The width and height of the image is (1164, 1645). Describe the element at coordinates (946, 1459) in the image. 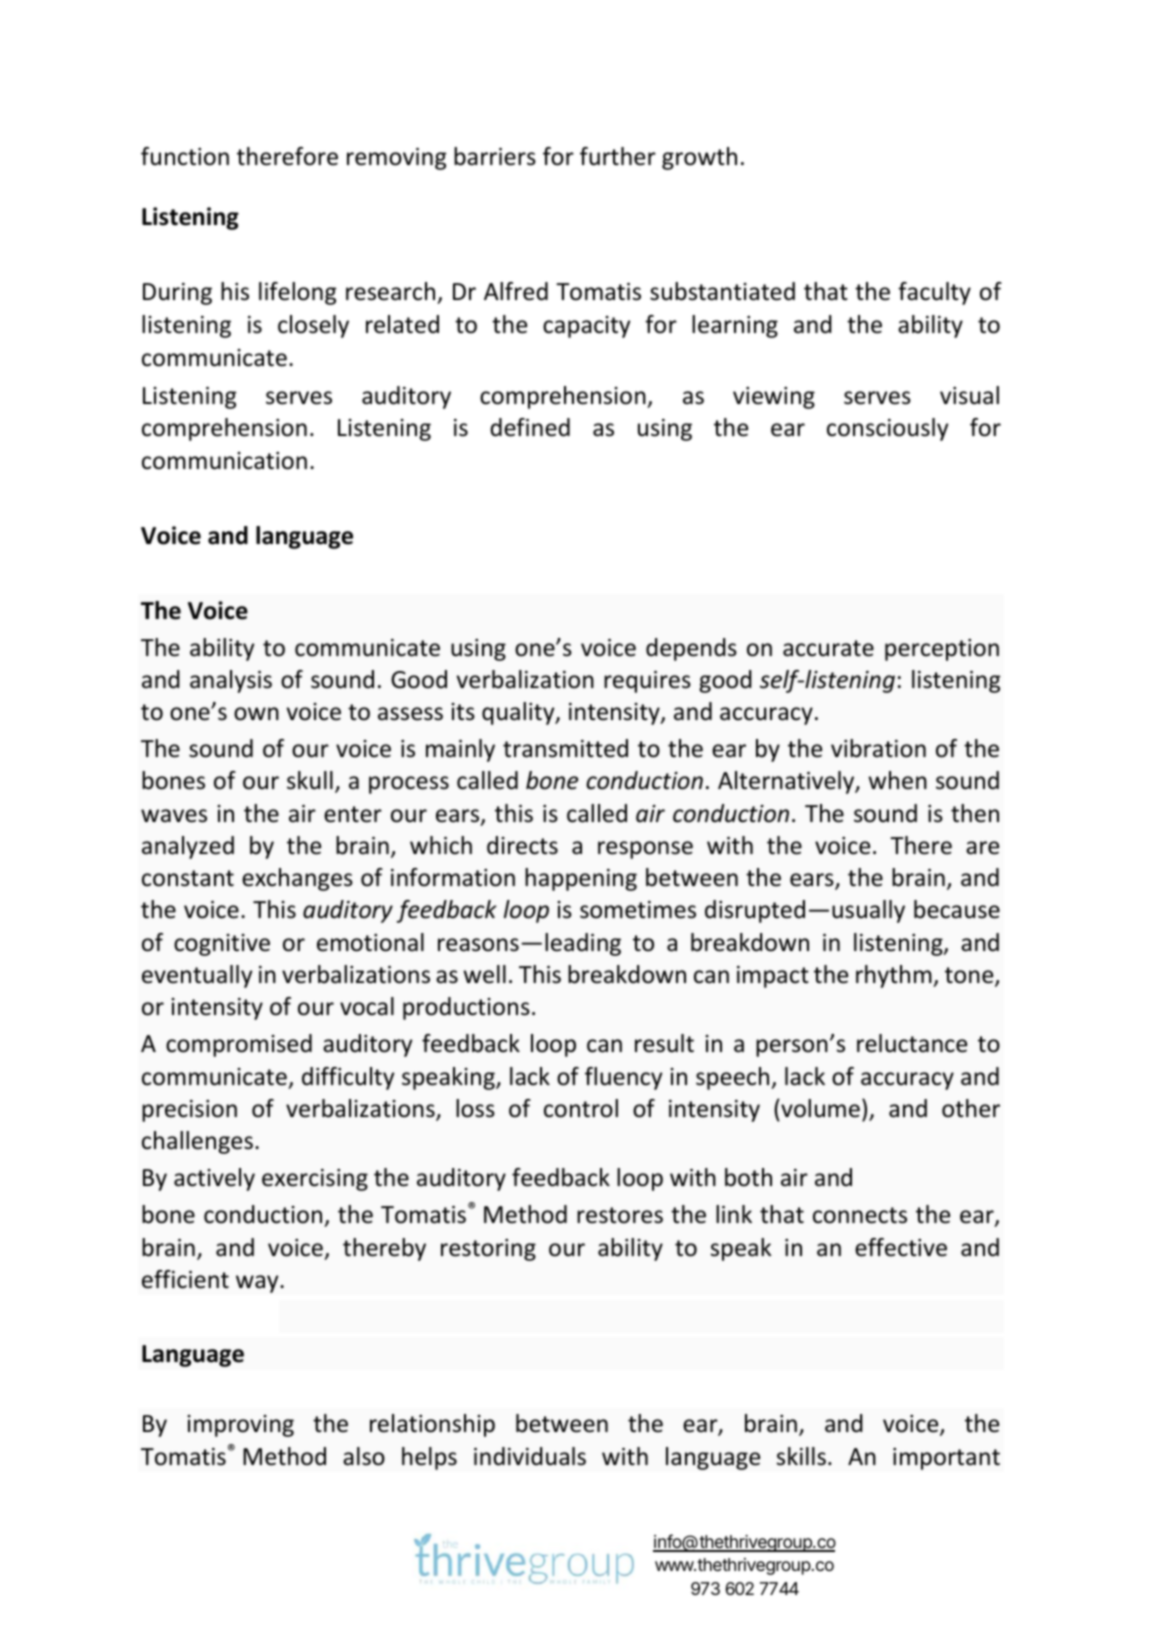

I see `important` at that location.
